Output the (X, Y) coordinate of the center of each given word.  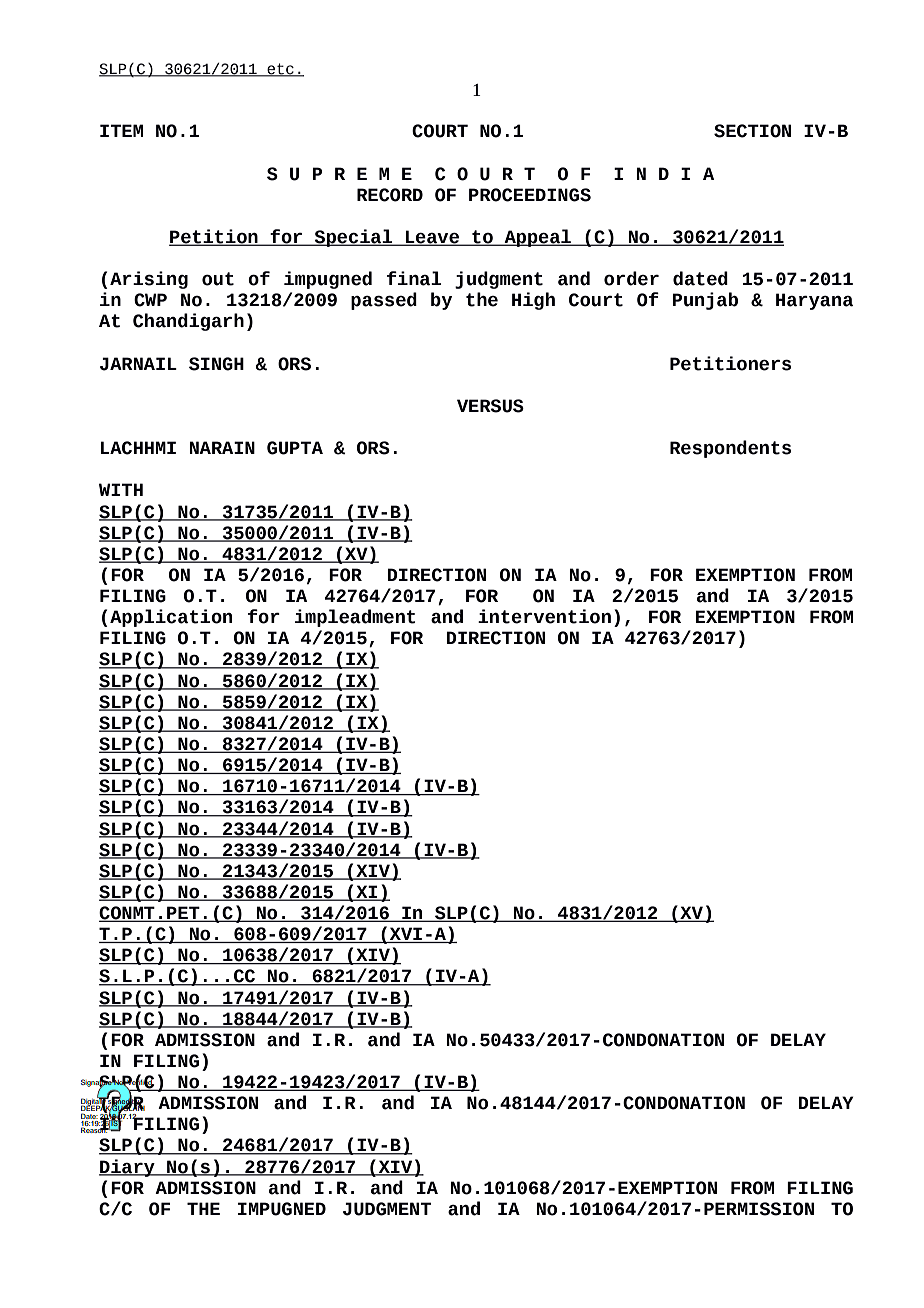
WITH (121, 489)
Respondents (730, 449)
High (533, 301)
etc (280, 69)
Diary (128, 1168)
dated (700, 278)
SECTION (752, 131)
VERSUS (490, 406)
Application (171, 618)
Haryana (814, 301)
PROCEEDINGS (530, 195)
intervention (544, 616)
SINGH (216, 364)
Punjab (705, 301)
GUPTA (295, 448)
